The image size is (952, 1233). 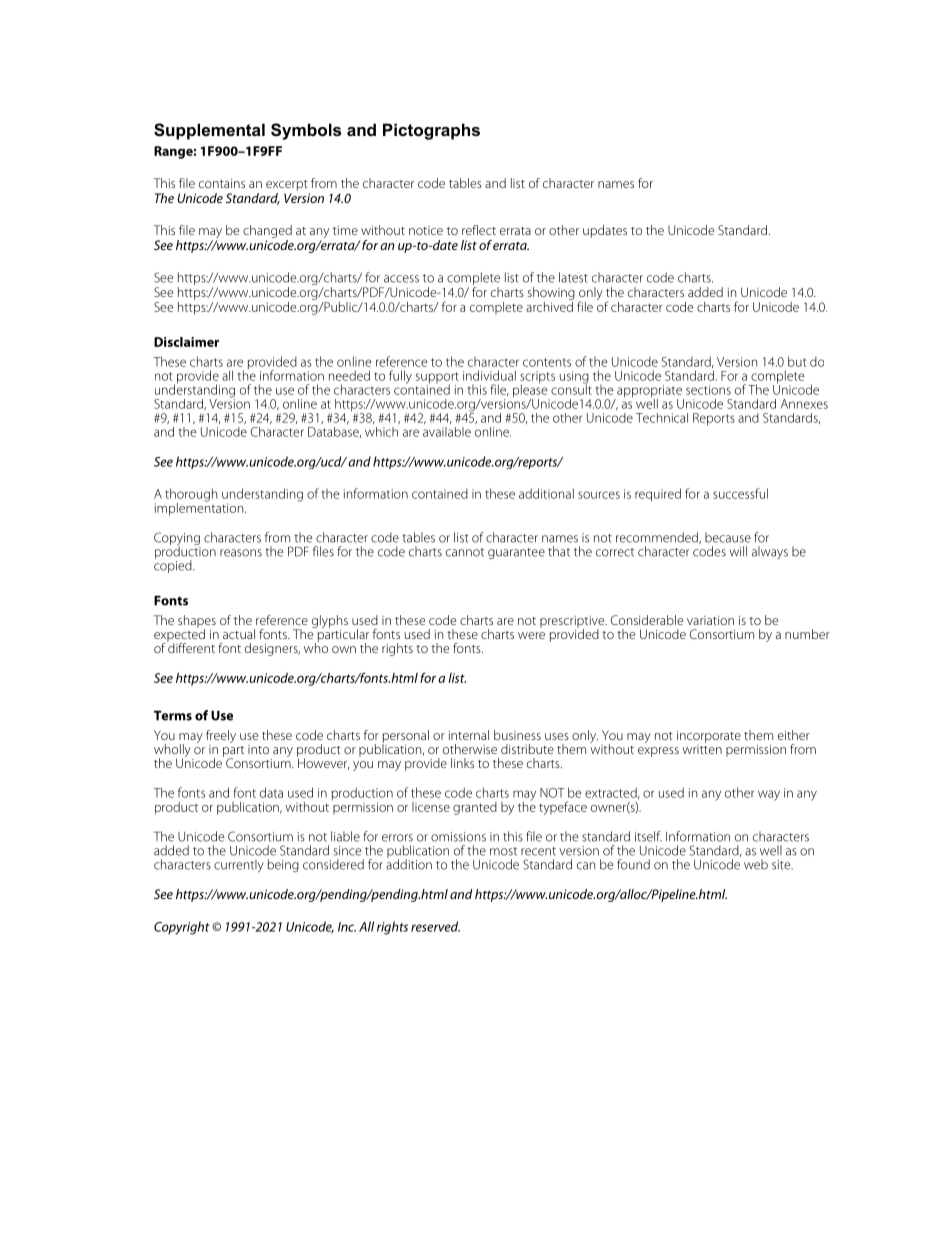 What do you see at coordinates (221, 738) in the screenshot?
I see `freely` at bounding box center [221, 738].
